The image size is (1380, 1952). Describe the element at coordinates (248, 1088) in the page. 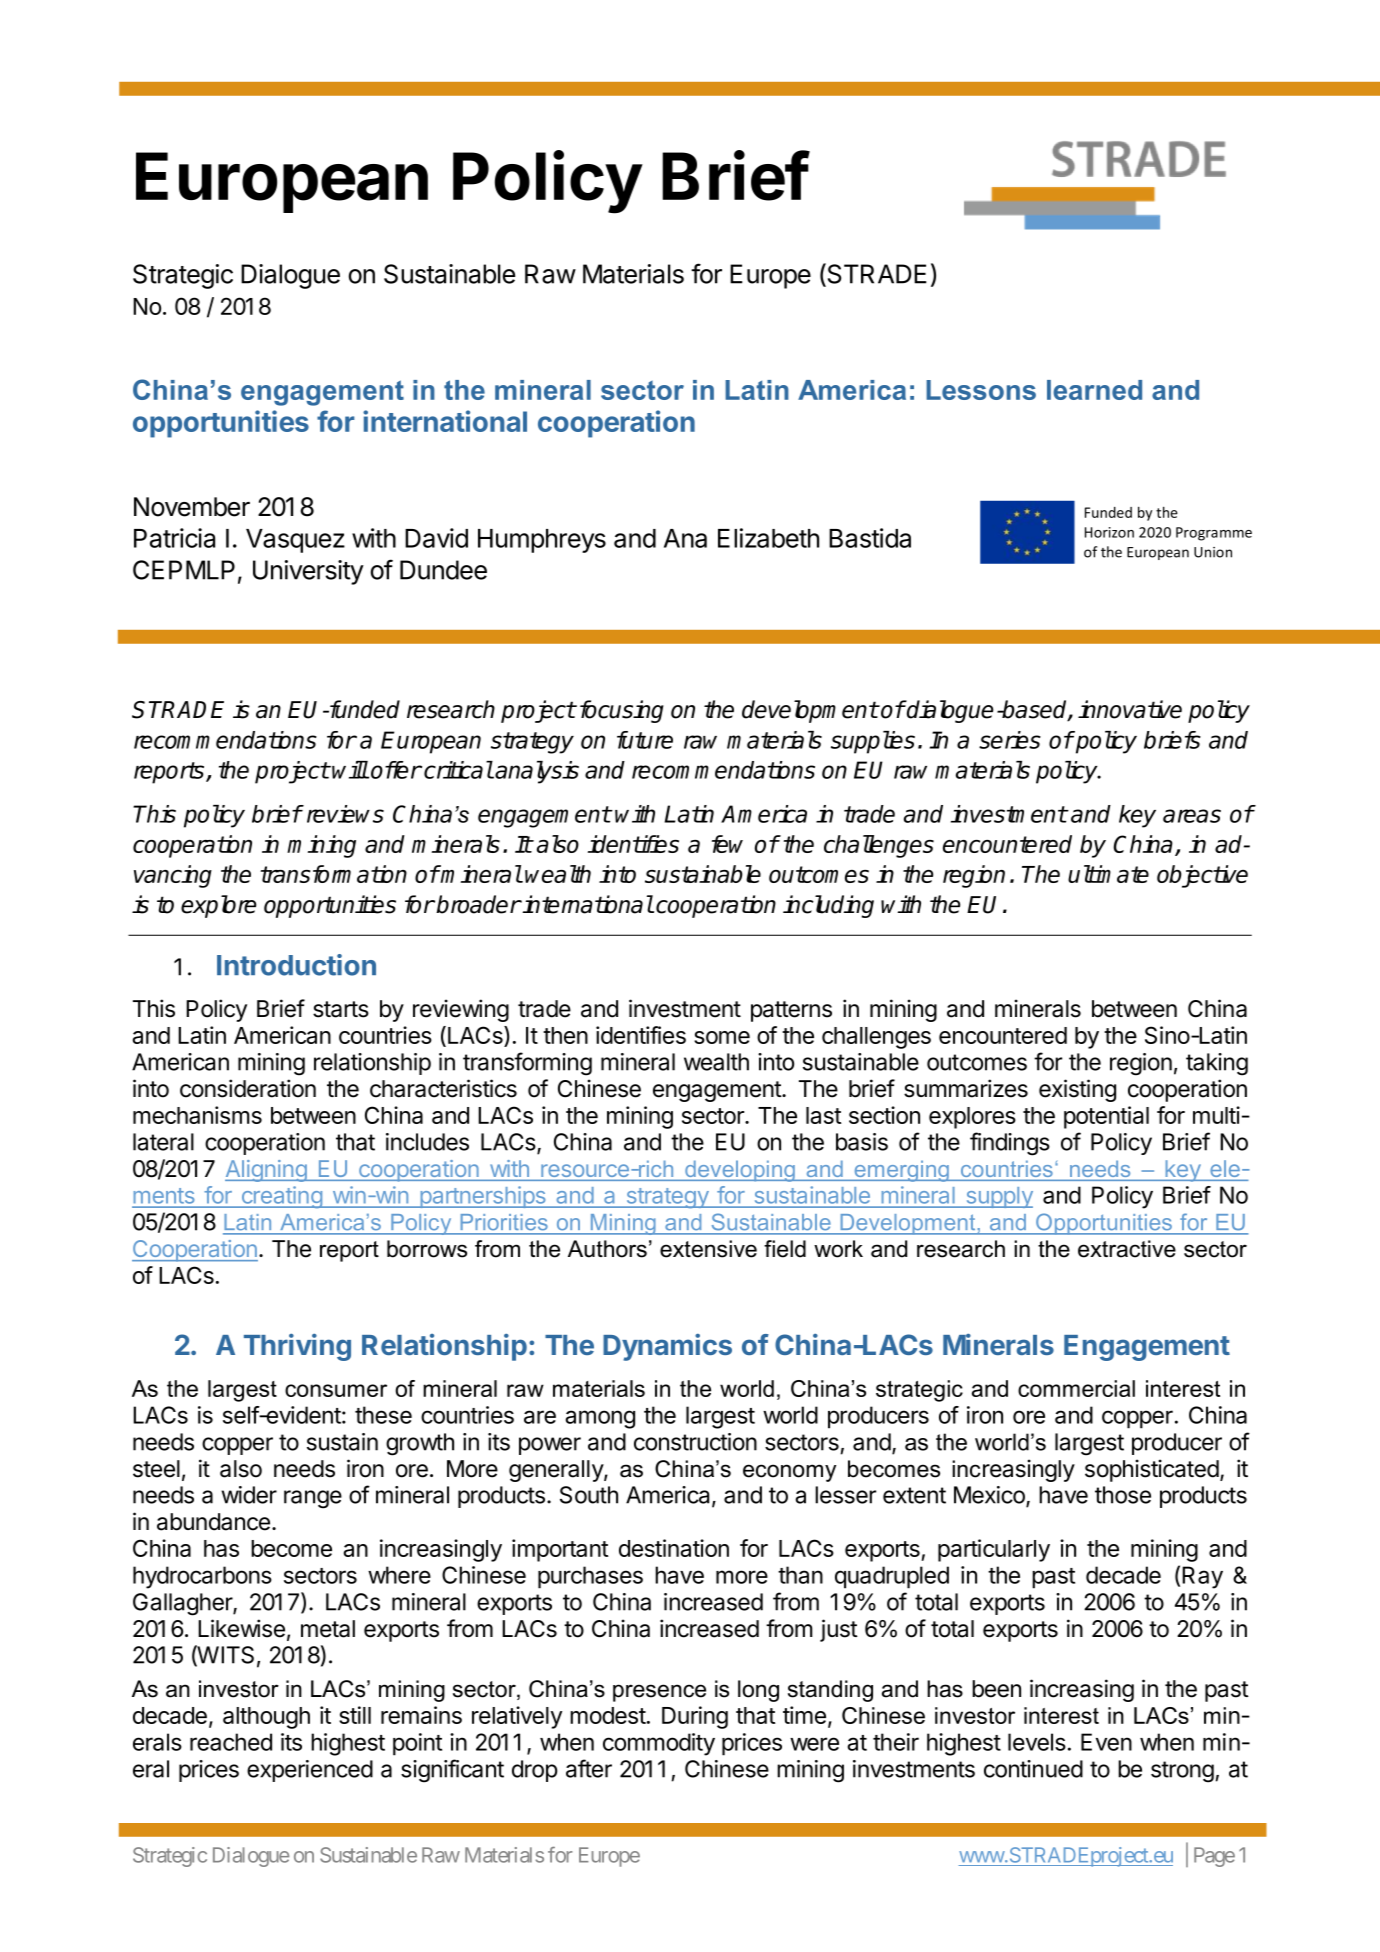

I see `consideration` at that location.
